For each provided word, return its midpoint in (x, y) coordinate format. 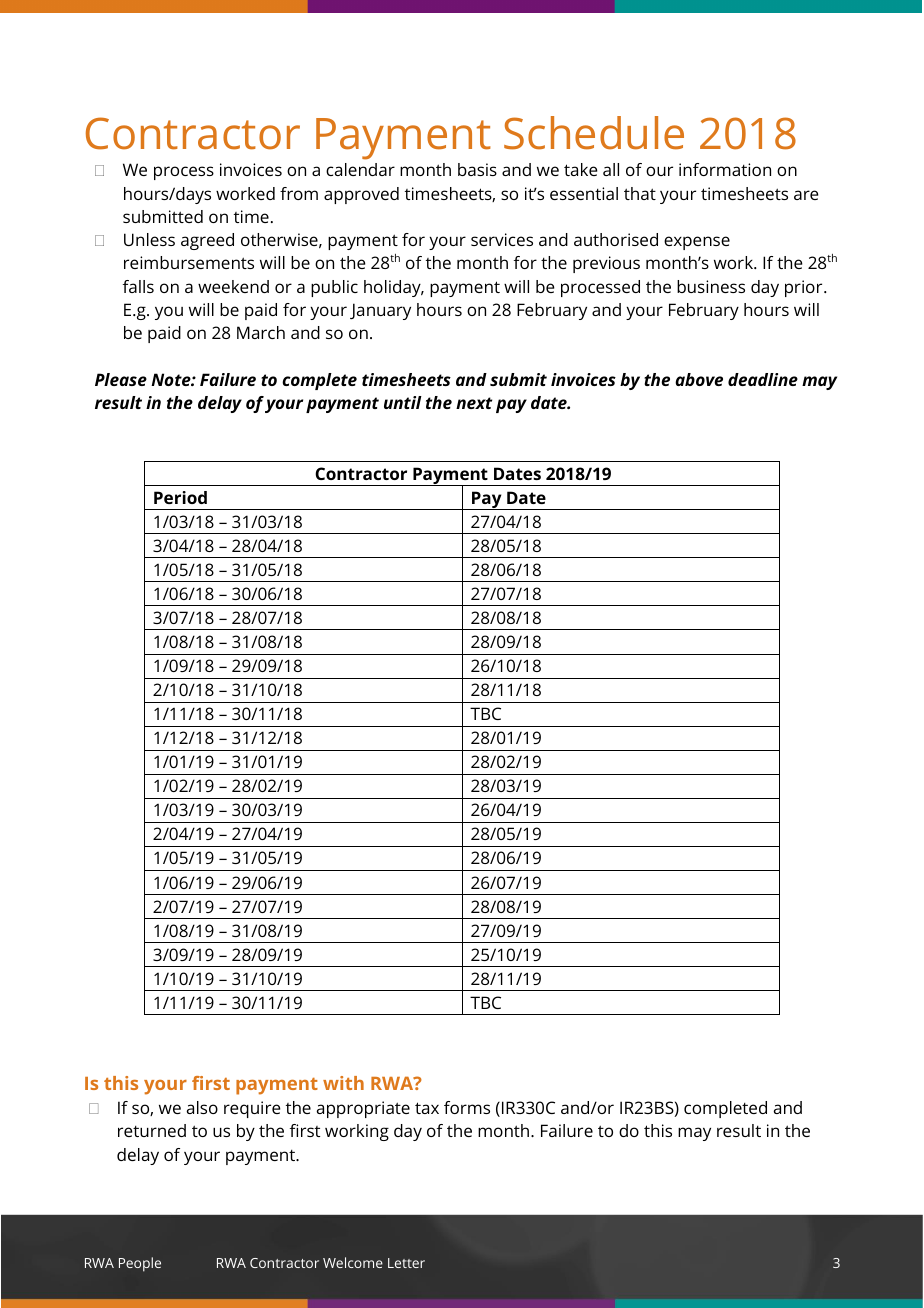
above (699, 379)
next (474, 403)
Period (180, 497)
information (725, 169)
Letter (406, 1263)
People (140, 1264)
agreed (207, 241)
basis (477, 169)
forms (467, 1107)
